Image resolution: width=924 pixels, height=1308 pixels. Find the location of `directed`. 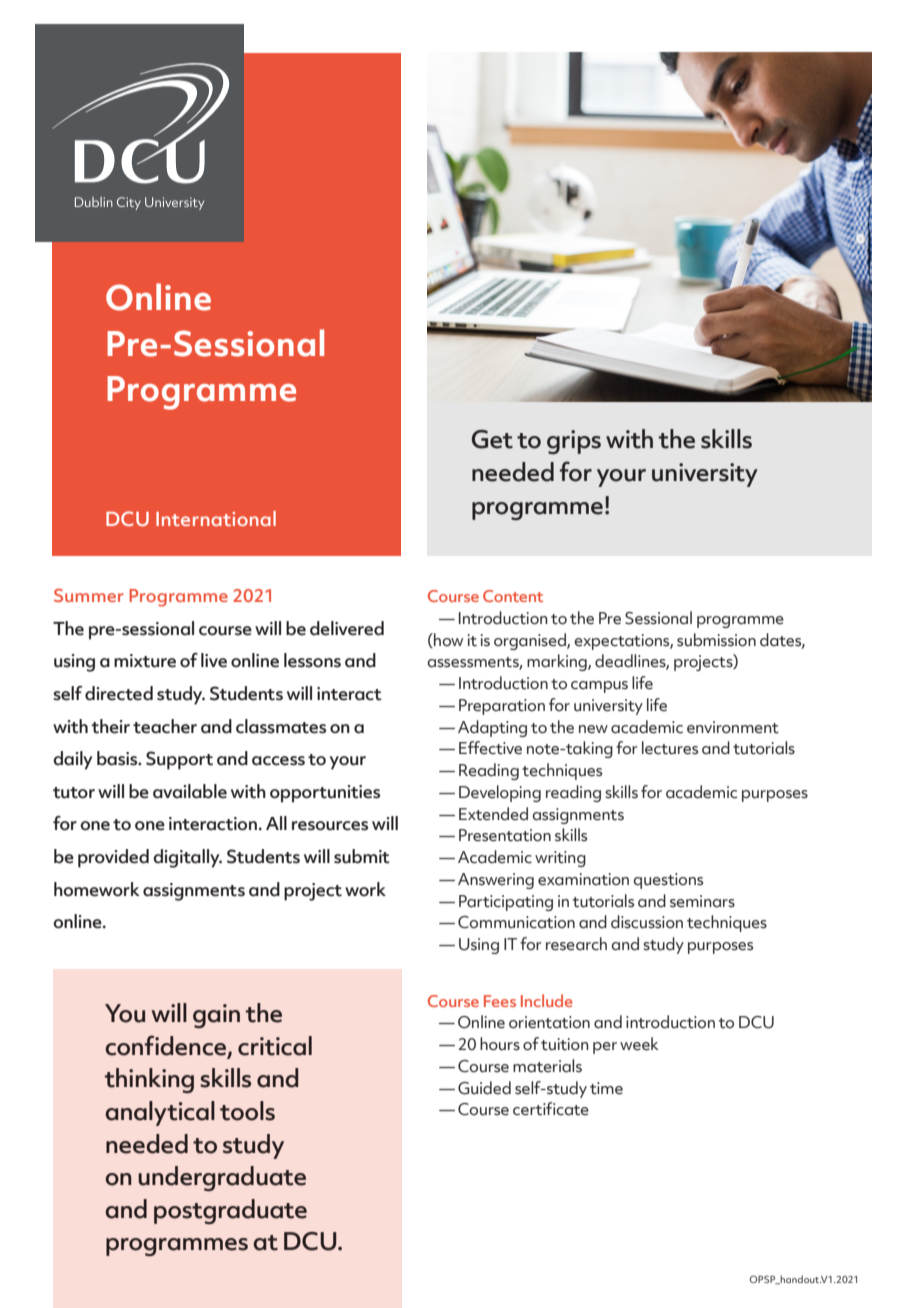

directed is located at coordinates (119, 693).
